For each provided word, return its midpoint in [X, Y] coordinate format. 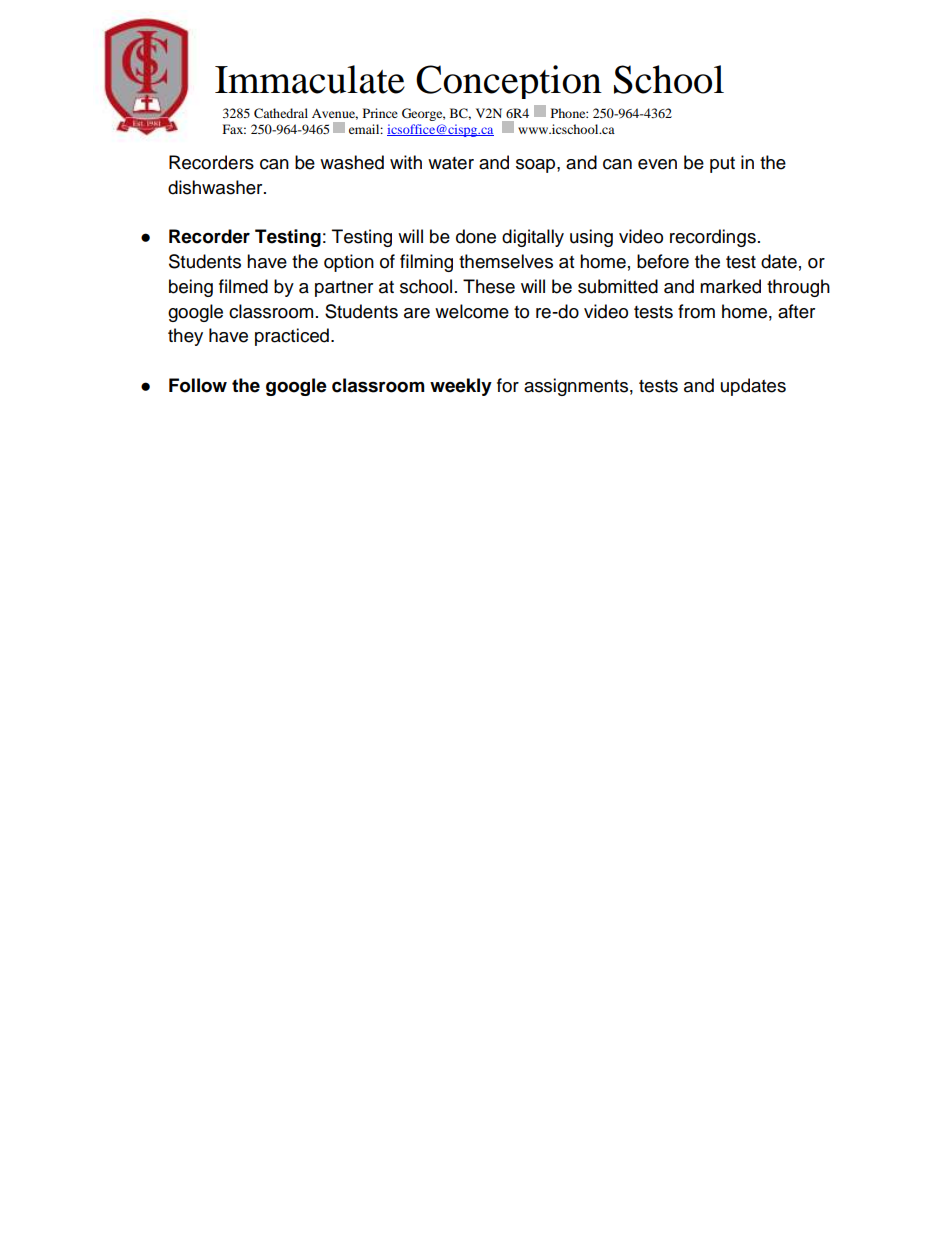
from [696, 311]
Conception [509, 82]
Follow [198, 385]
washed [352, 162]
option [349, 263]
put [722, 165]
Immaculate [310, 79]
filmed [243, 286]
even [657, 164]
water [451, 163]
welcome [472, 311]
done [476, 236]
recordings [713, 238]
